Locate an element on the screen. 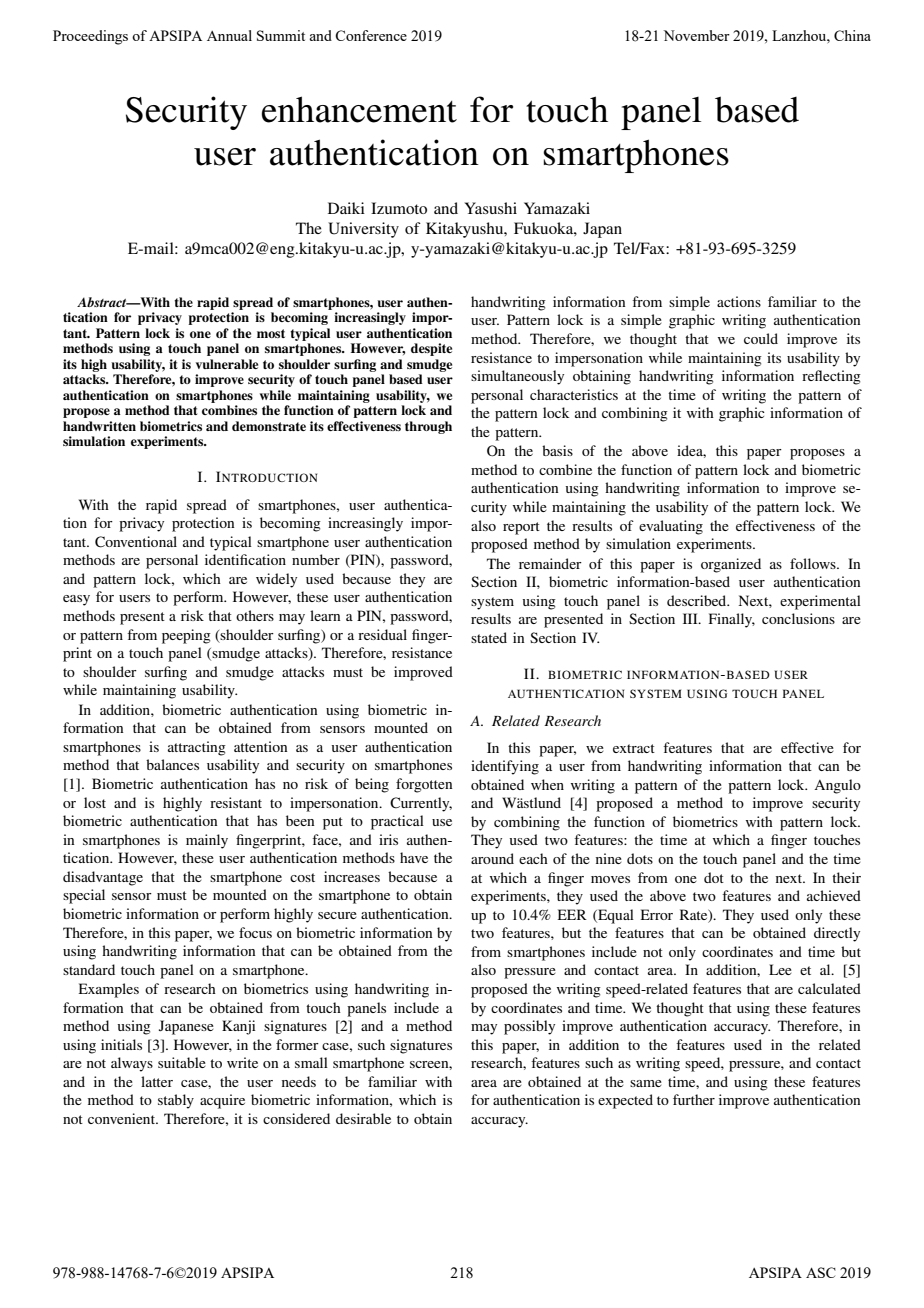 The width and height of the screenshot is (924, 1308). handwritten is located at coordinates (99, 426).
